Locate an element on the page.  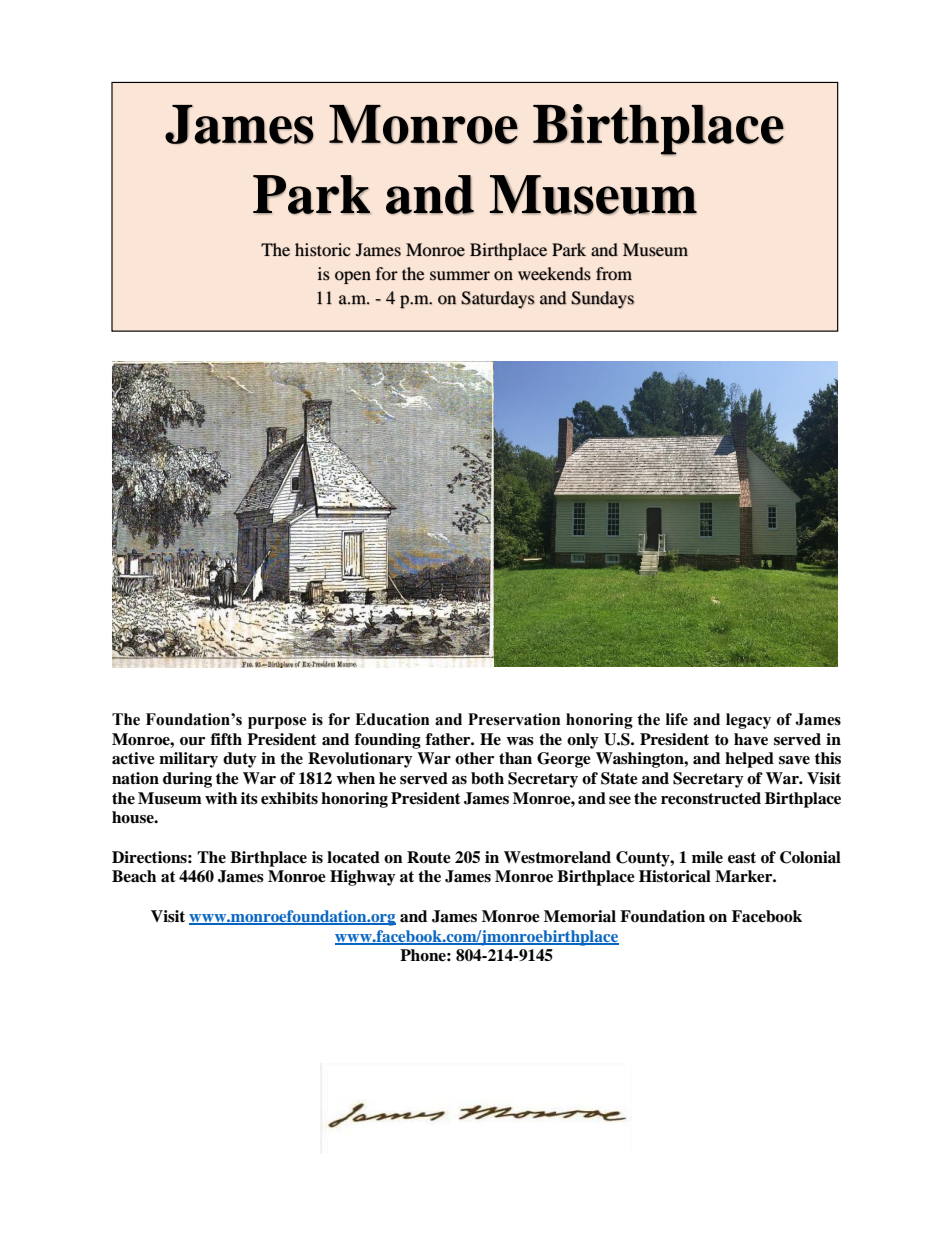
other is located at coordinates (474, 758).
